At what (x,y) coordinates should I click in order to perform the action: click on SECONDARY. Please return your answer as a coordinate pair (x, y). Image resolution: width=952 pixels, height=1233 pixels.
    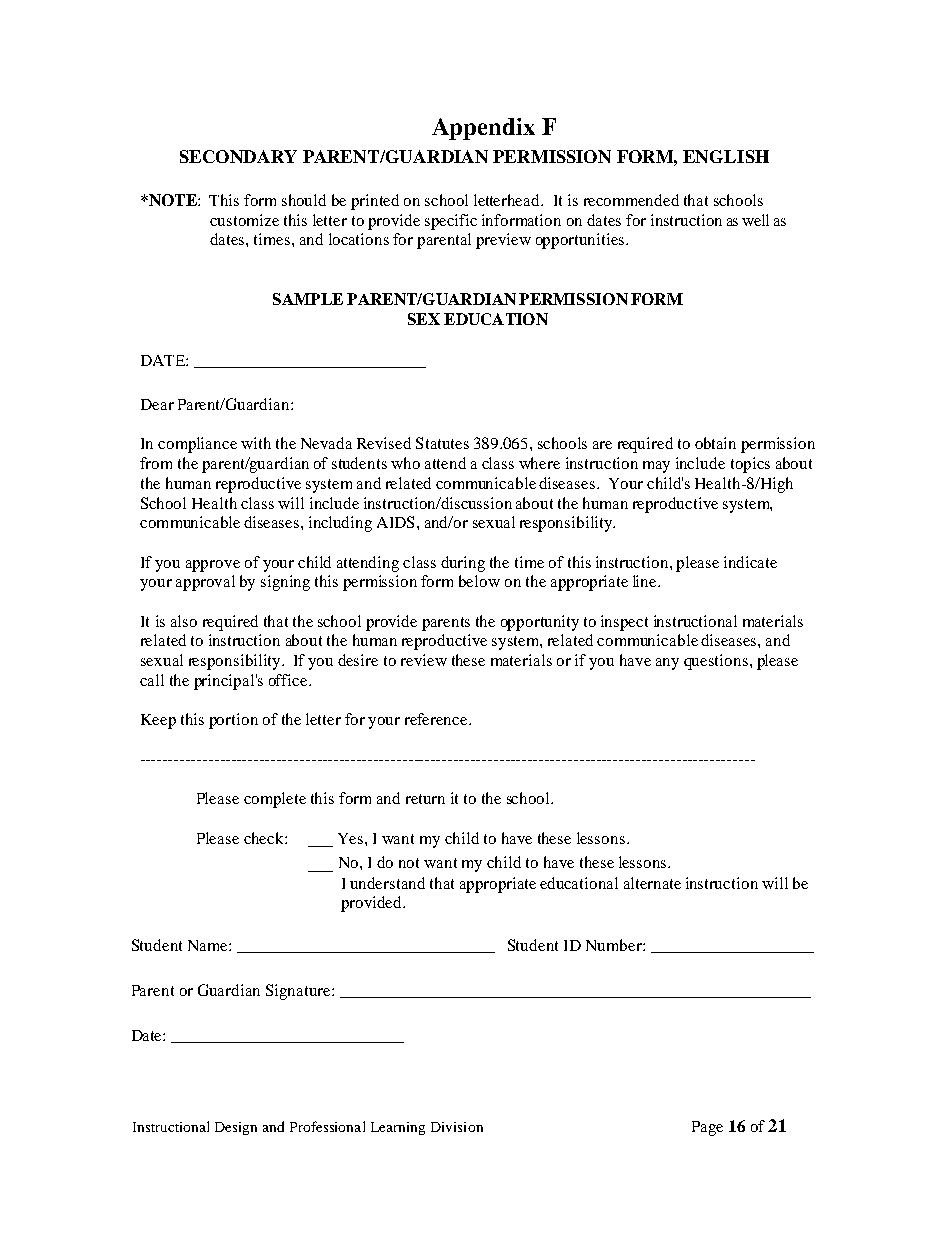
    Looking at the image, I should click on (238, 156).
